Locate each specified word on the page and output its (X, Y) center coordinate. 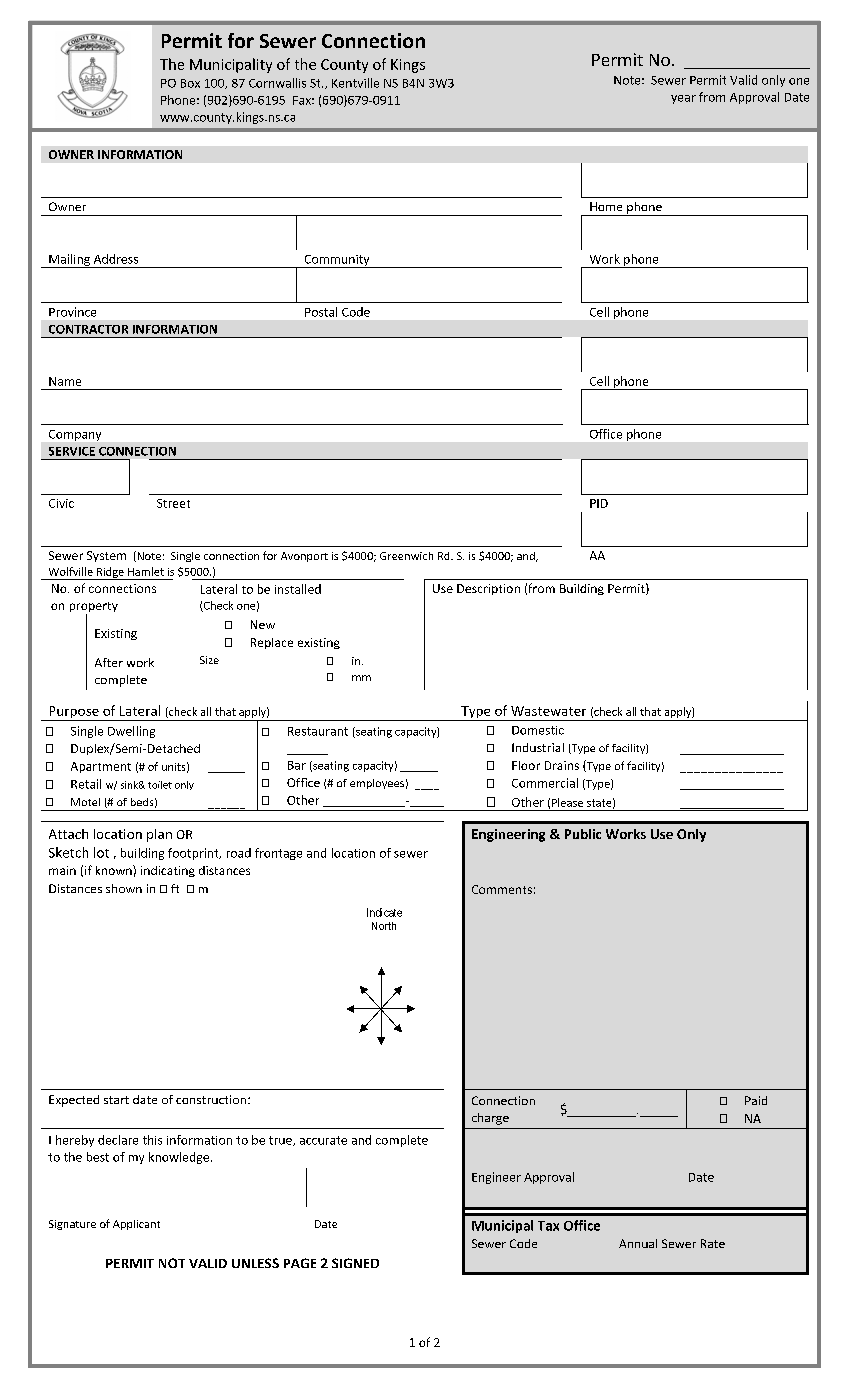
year (683, 99)
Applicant (136, 1225)
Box (190, 83)
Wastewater (548, 711)
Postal (321, 312)
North (384, 926)
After (109, 662)
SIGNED (355, 1263)
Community (337, 261)
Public (583, 834)
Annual (638, 1243)
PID (599, 503)
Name (65, 381)
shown (124, 888)
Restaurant (318, 731)
